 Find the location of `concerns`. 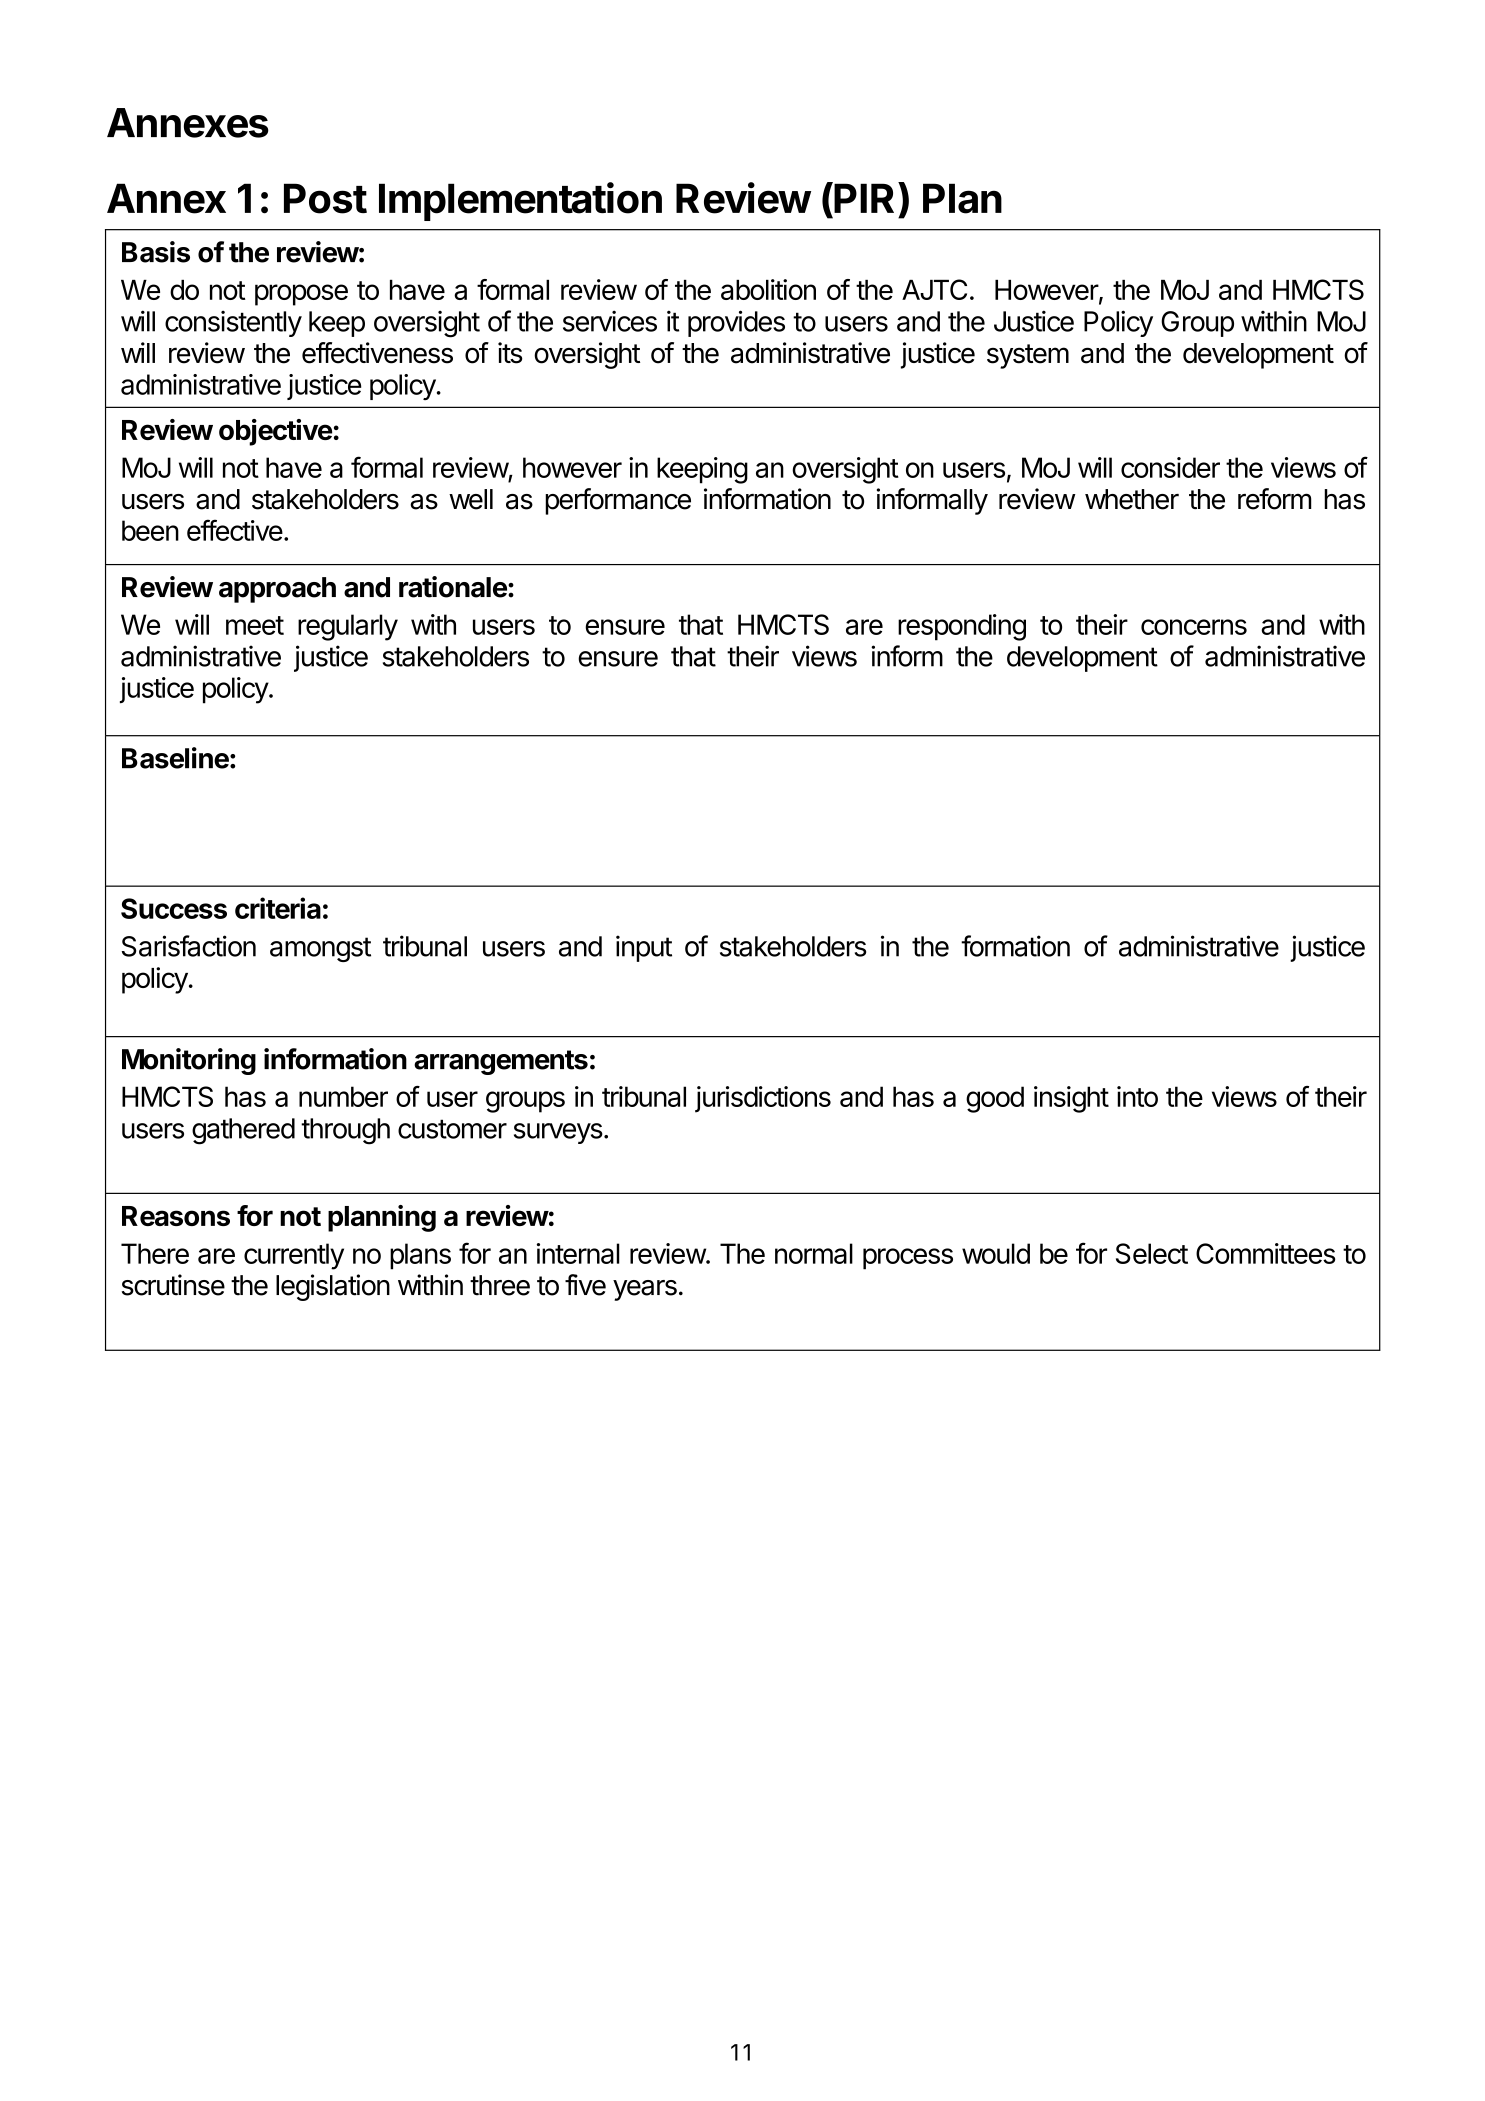

concerns is located at coordinates (1194, 627).
